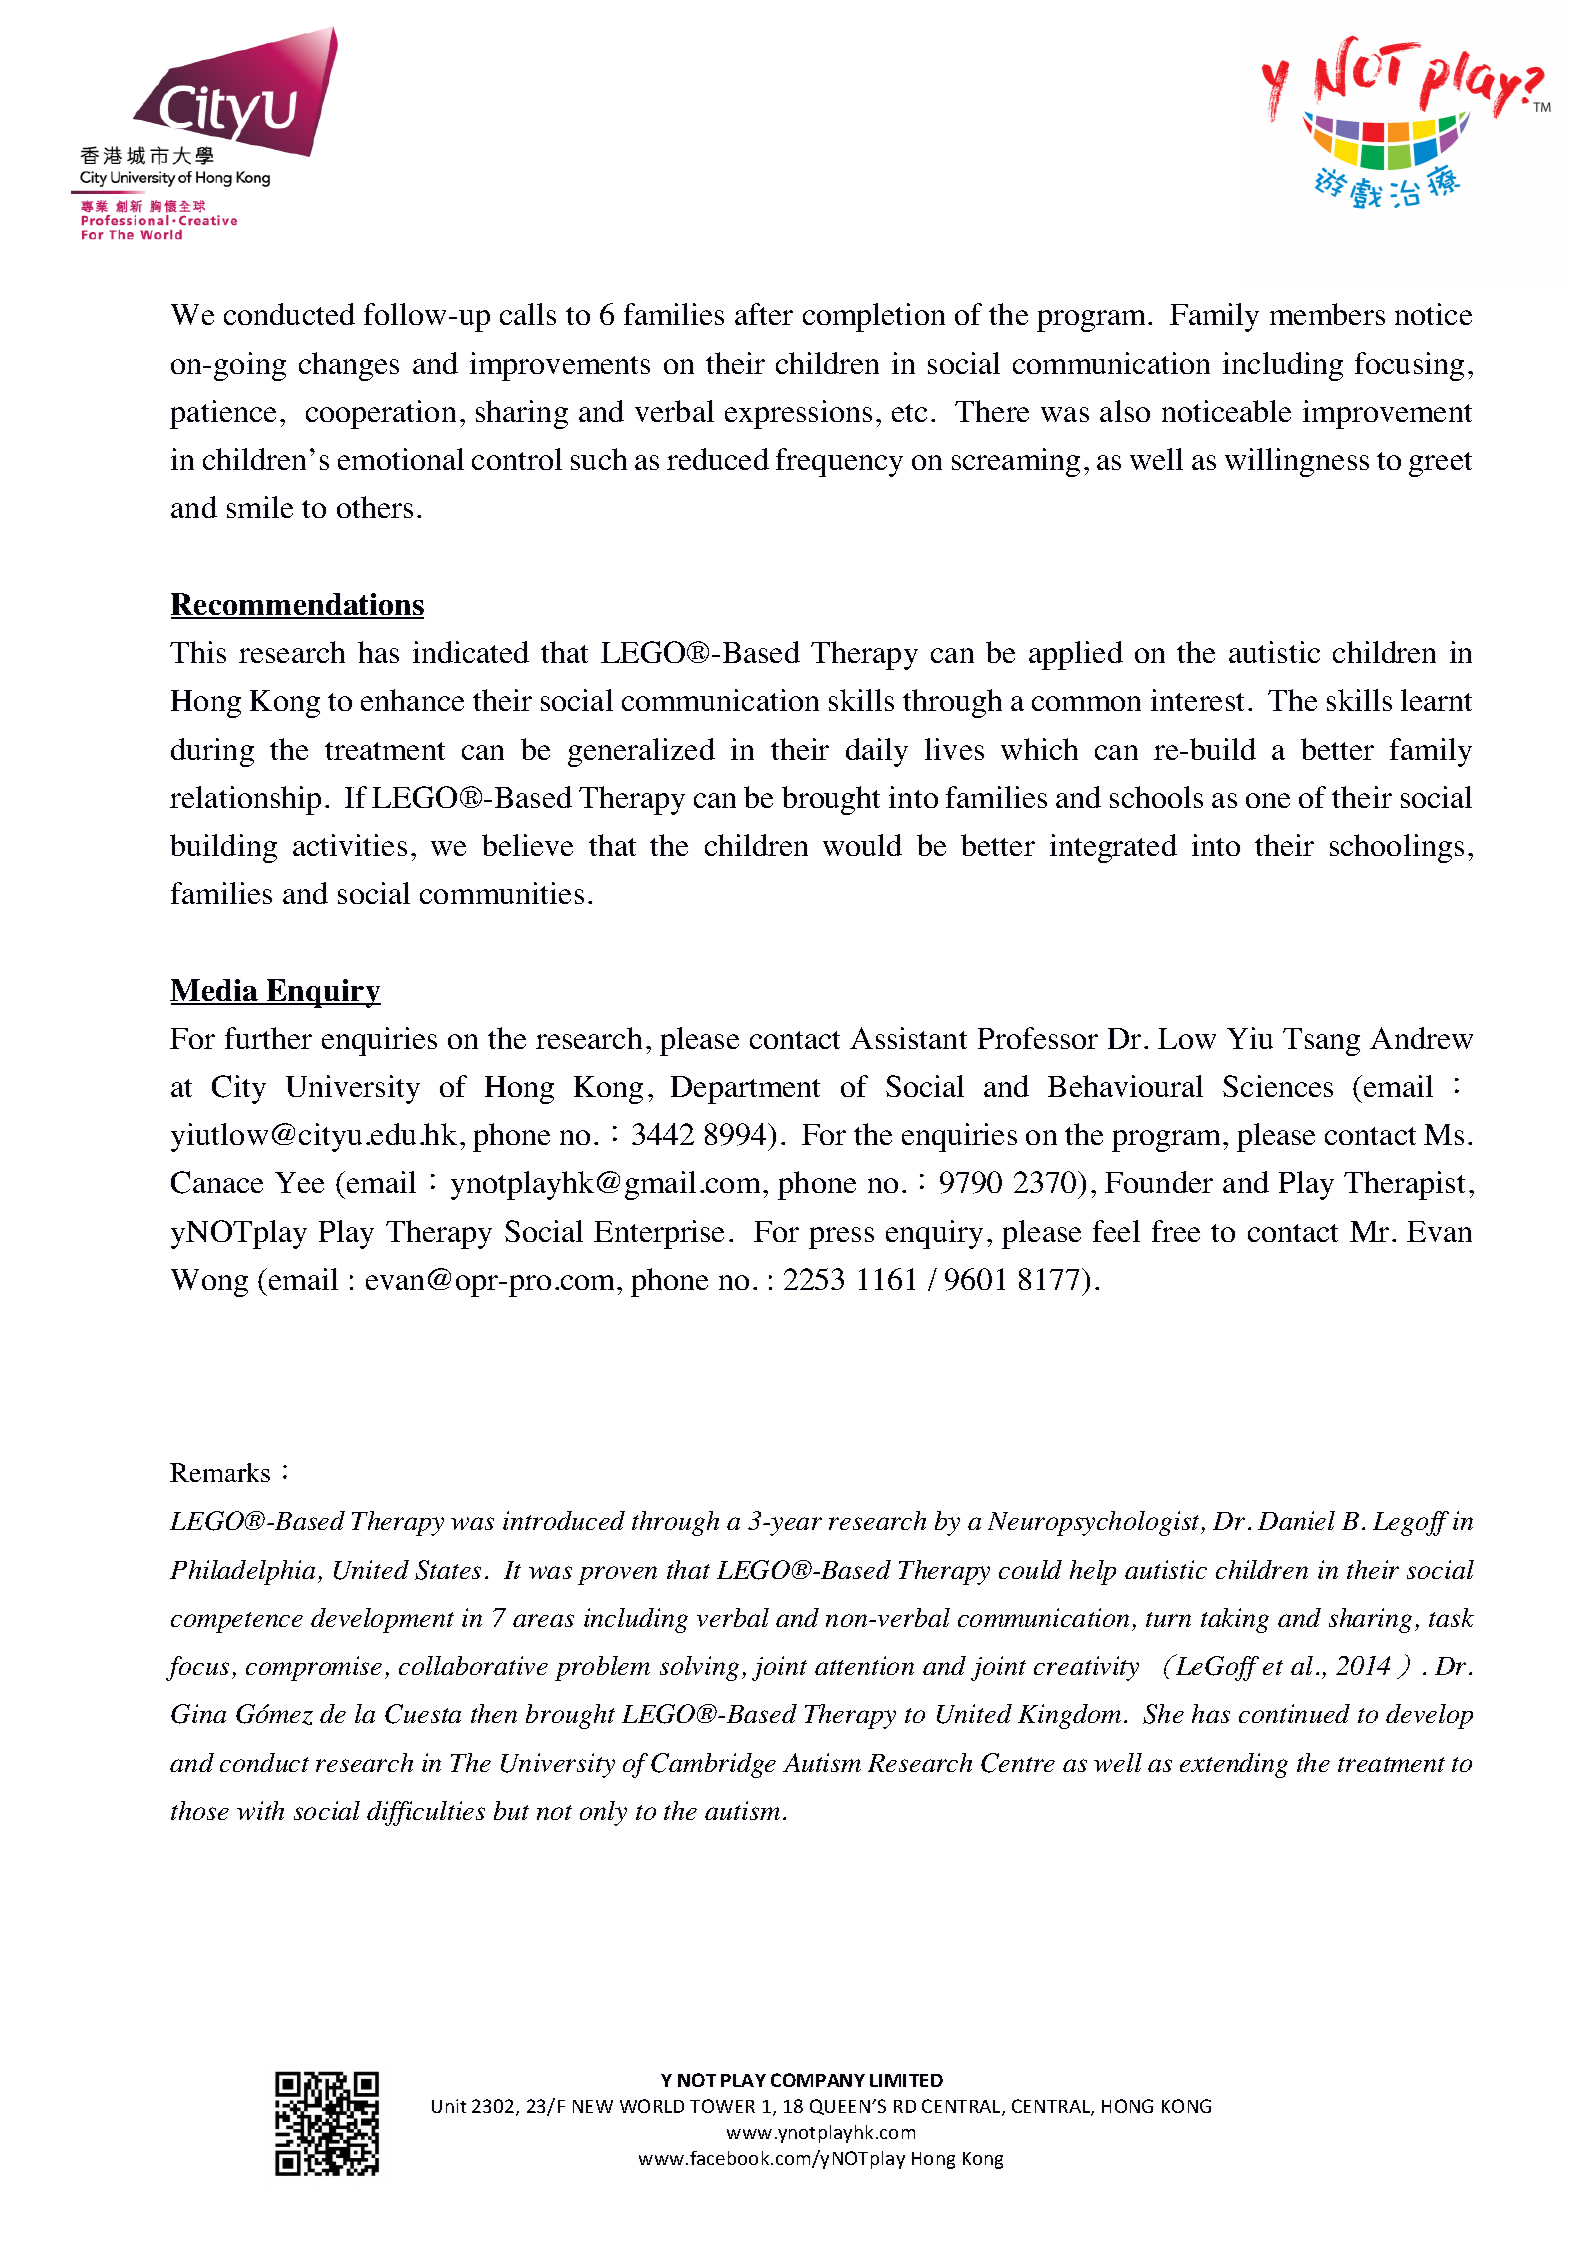 This screenshot has height=2257, width=1596. What do you see at coordinates (1296, 1520) in the screenshot?
I see `Daniel` at bounding box center [1296, 1520].
